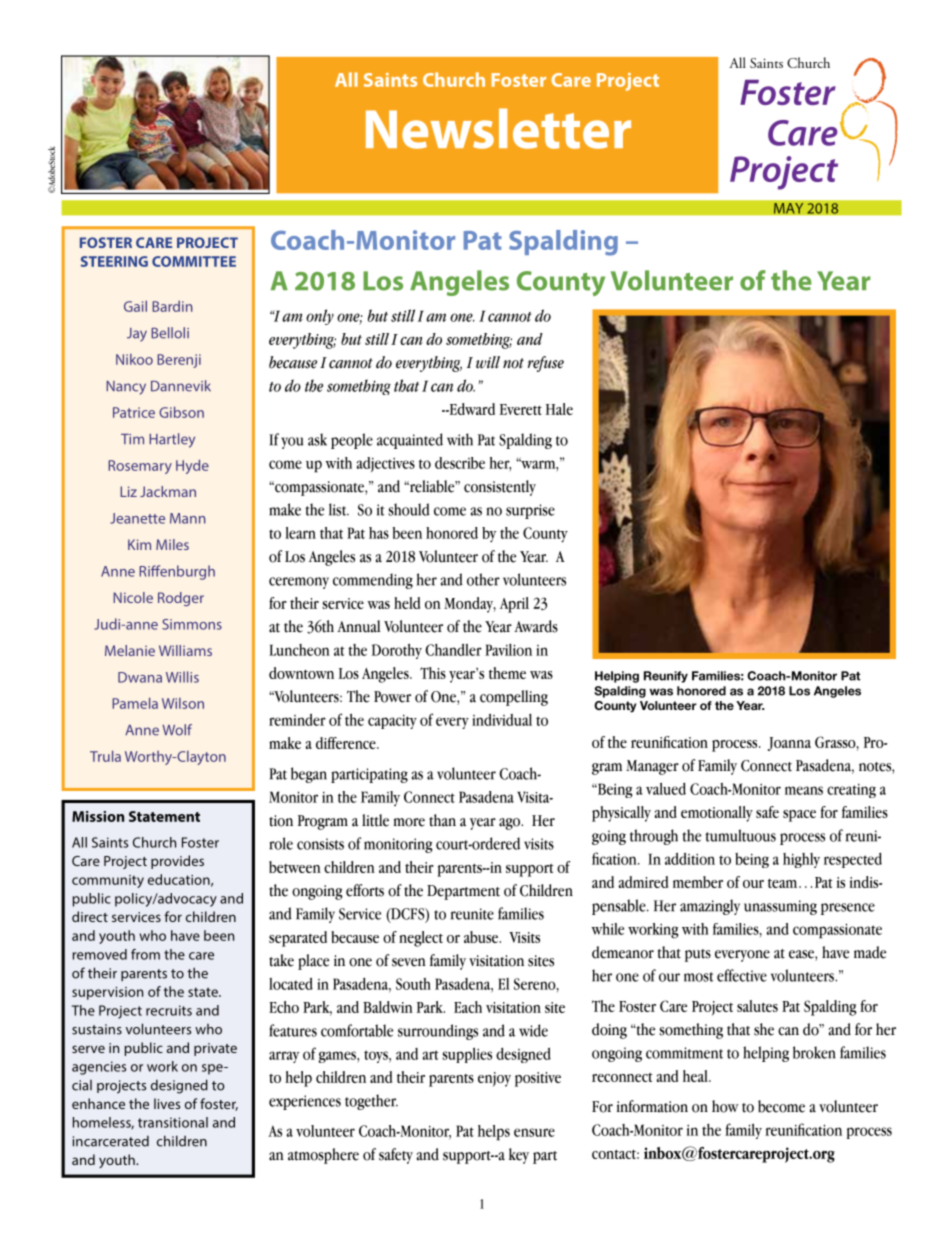 This image has width=952, height=1233. What do you see at coordinates (194, 261) in the image?
I see `COMMITTEE` at bounding box center [194, 261].
